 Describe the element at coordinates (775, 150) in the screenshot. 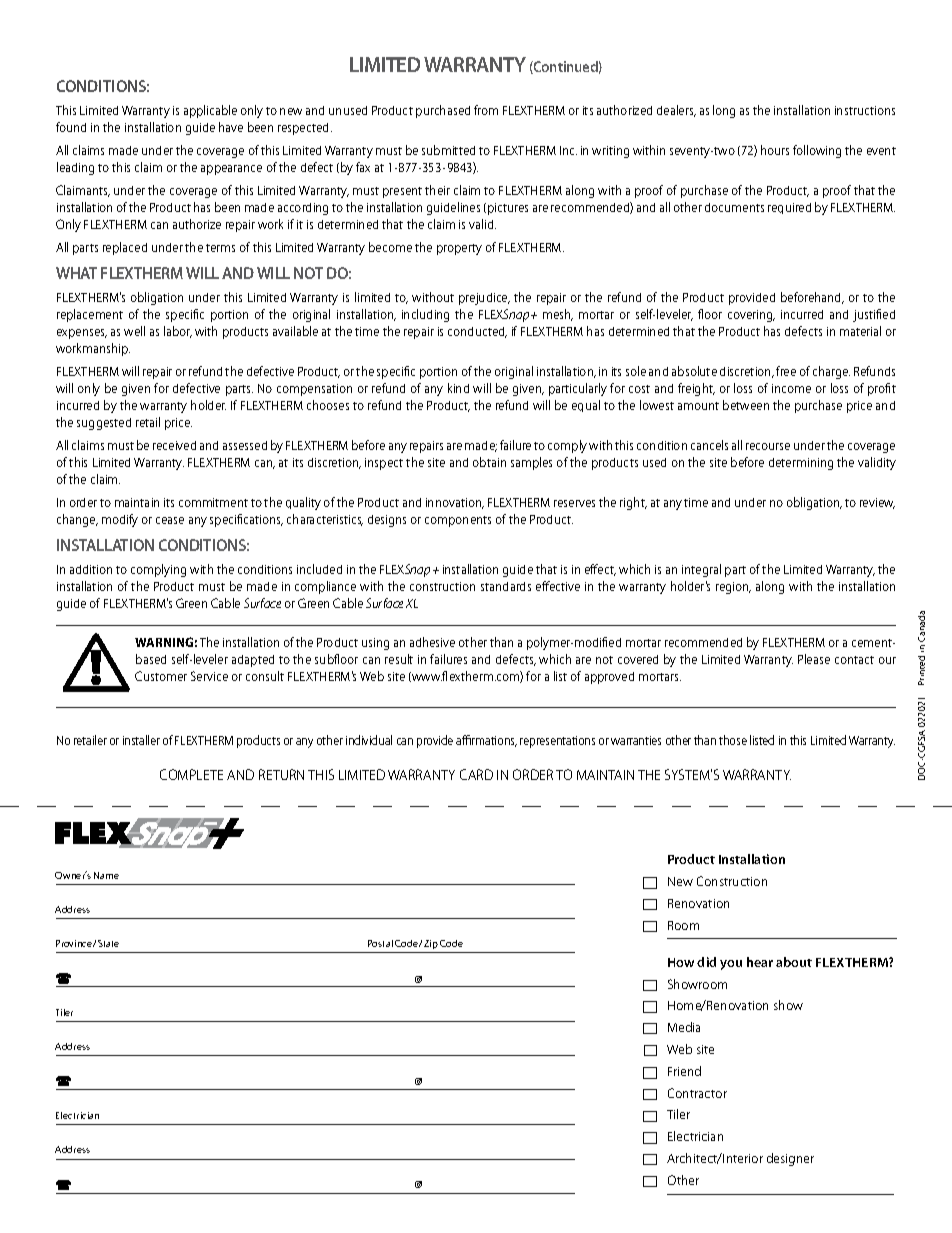

I see `hours` at that location.
